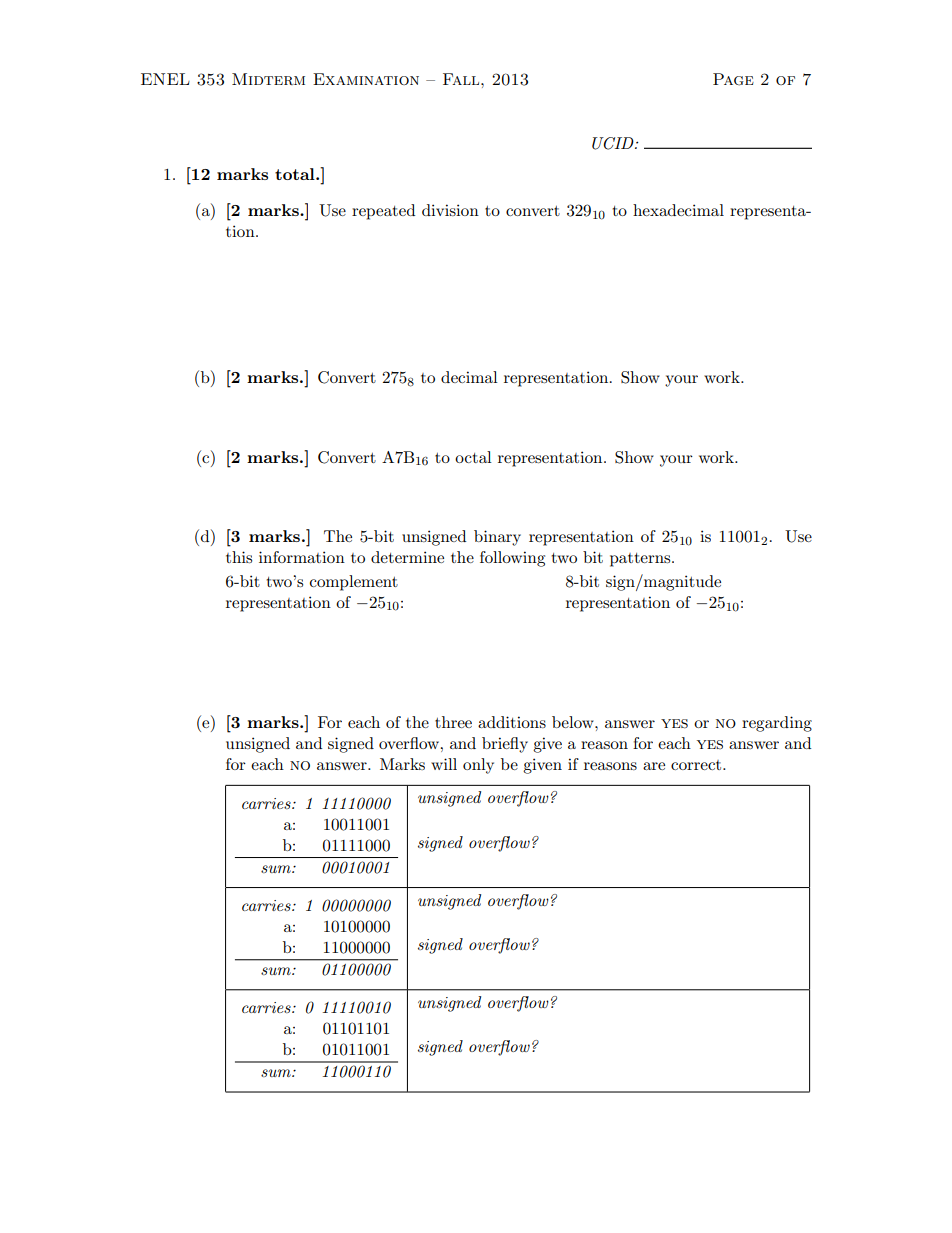 The image size is (952, 1233). Describe the element at coordinates (239, 557) in the page. I see `this` at that location.
